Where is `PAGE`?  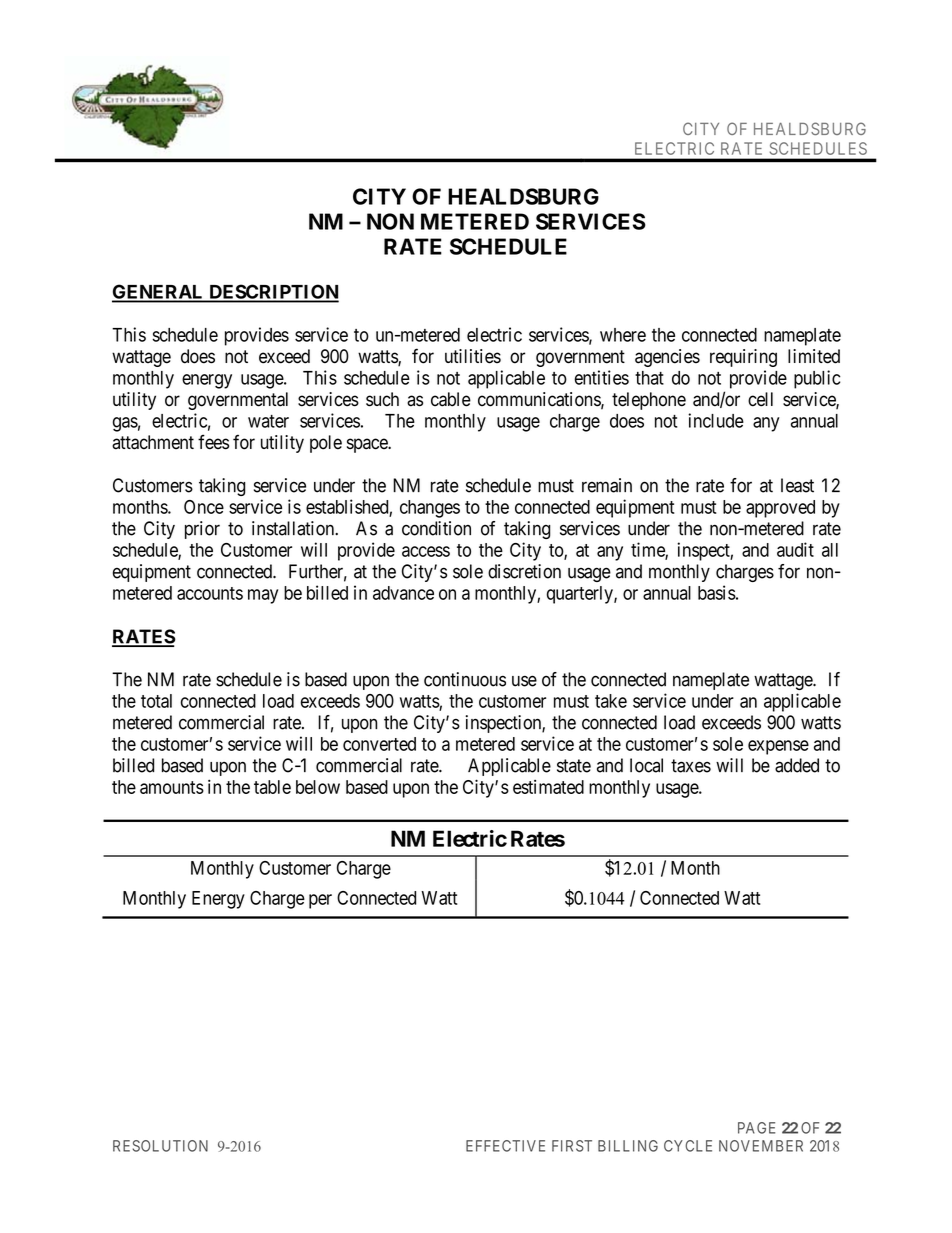 PAGE is located at coordinates (756, 1128).
